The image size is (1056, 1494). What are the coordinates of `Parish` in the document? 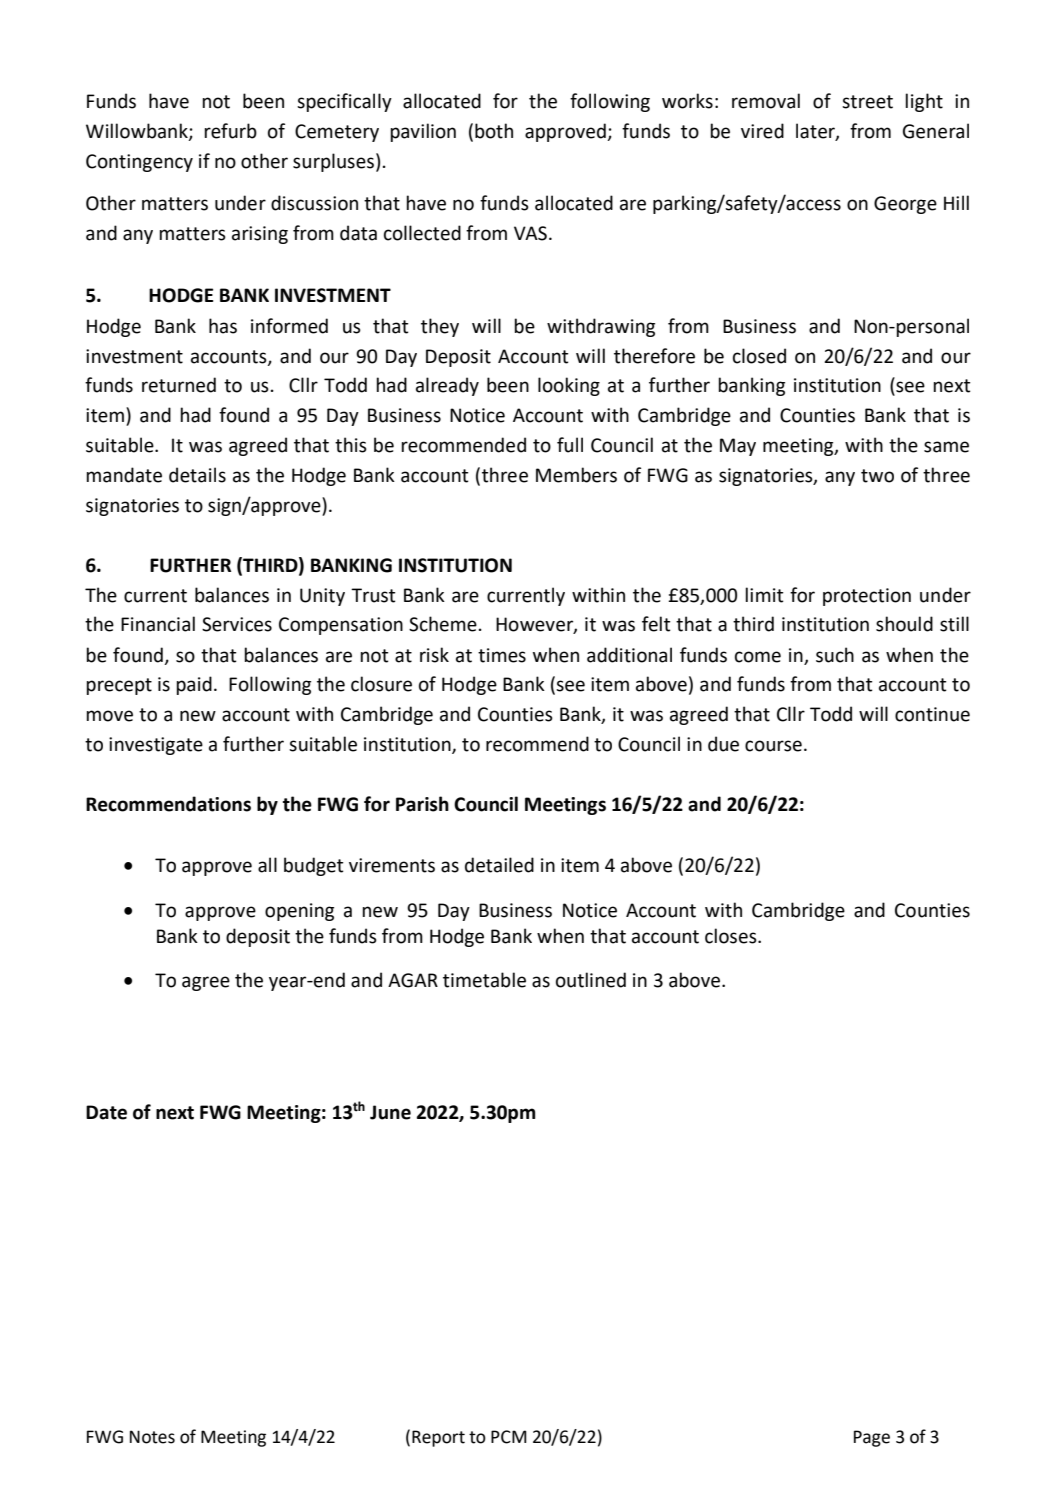 It's located at (422, 804).
